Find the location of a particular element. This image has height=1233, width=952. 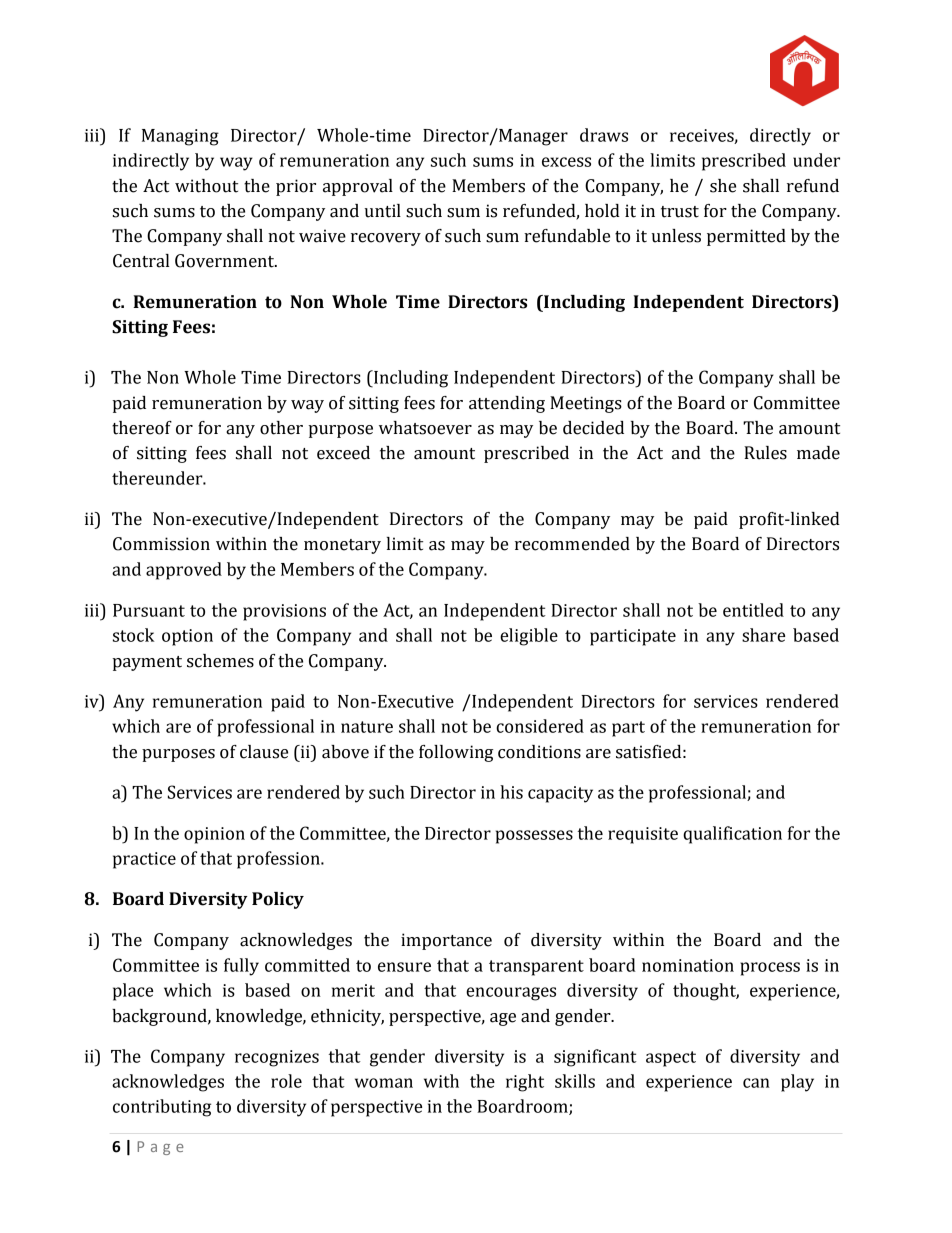

excess is located at coordinates (566, 162).
